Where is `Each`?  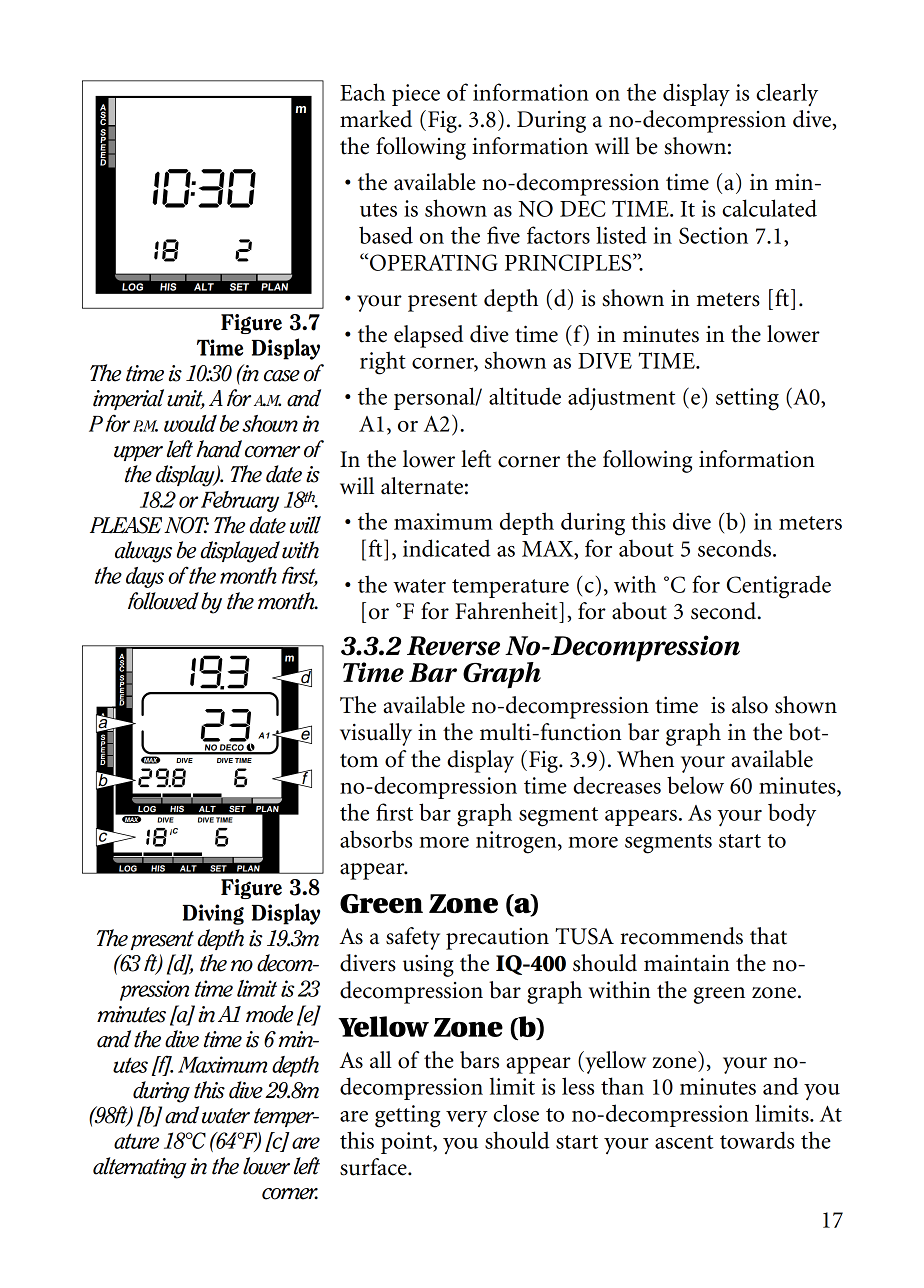 Each is located at coordinates (362, 92).
